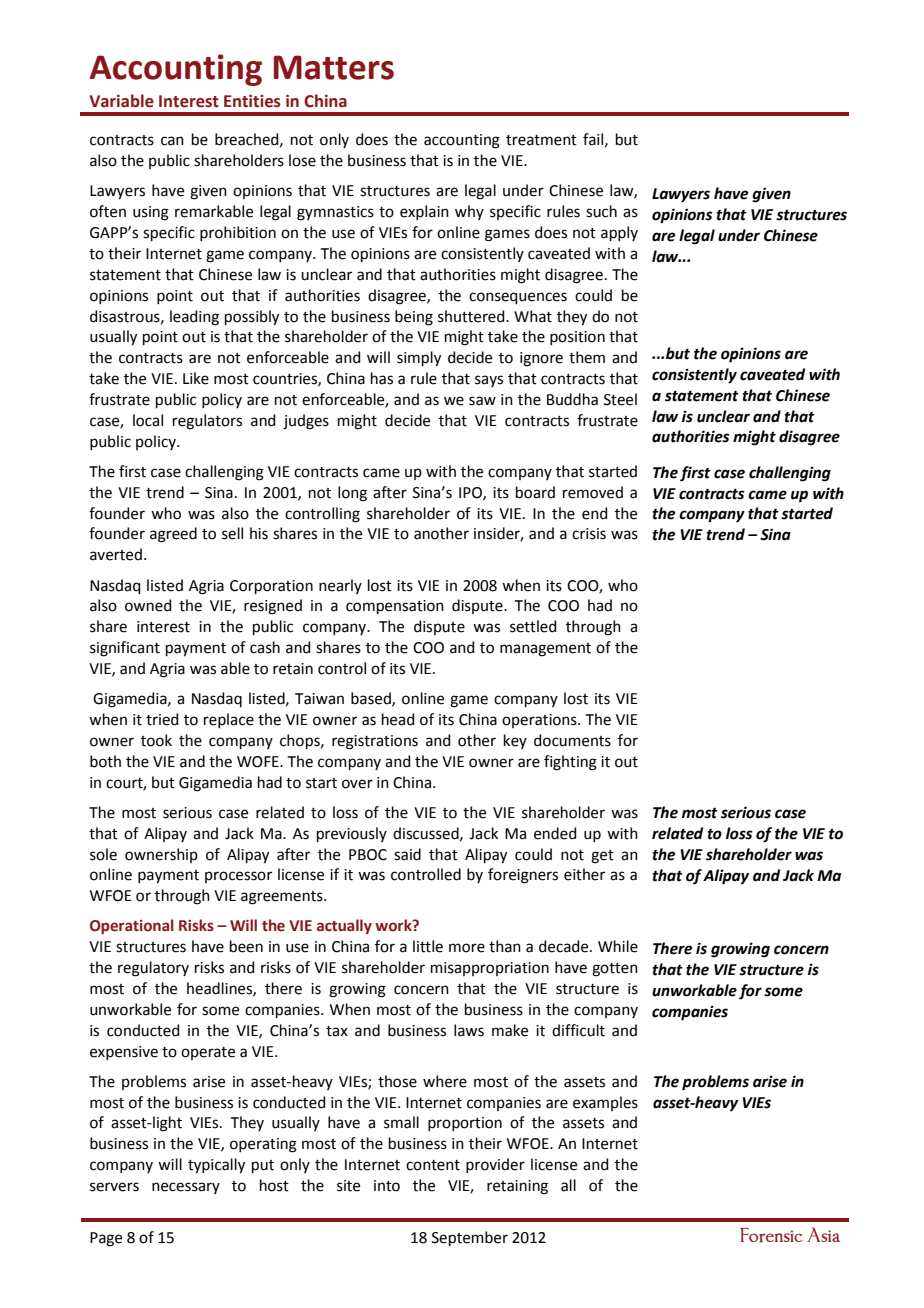 The width and height of the screenshot is (924, 1308). I want to click on treatment, so click(541, 140).
